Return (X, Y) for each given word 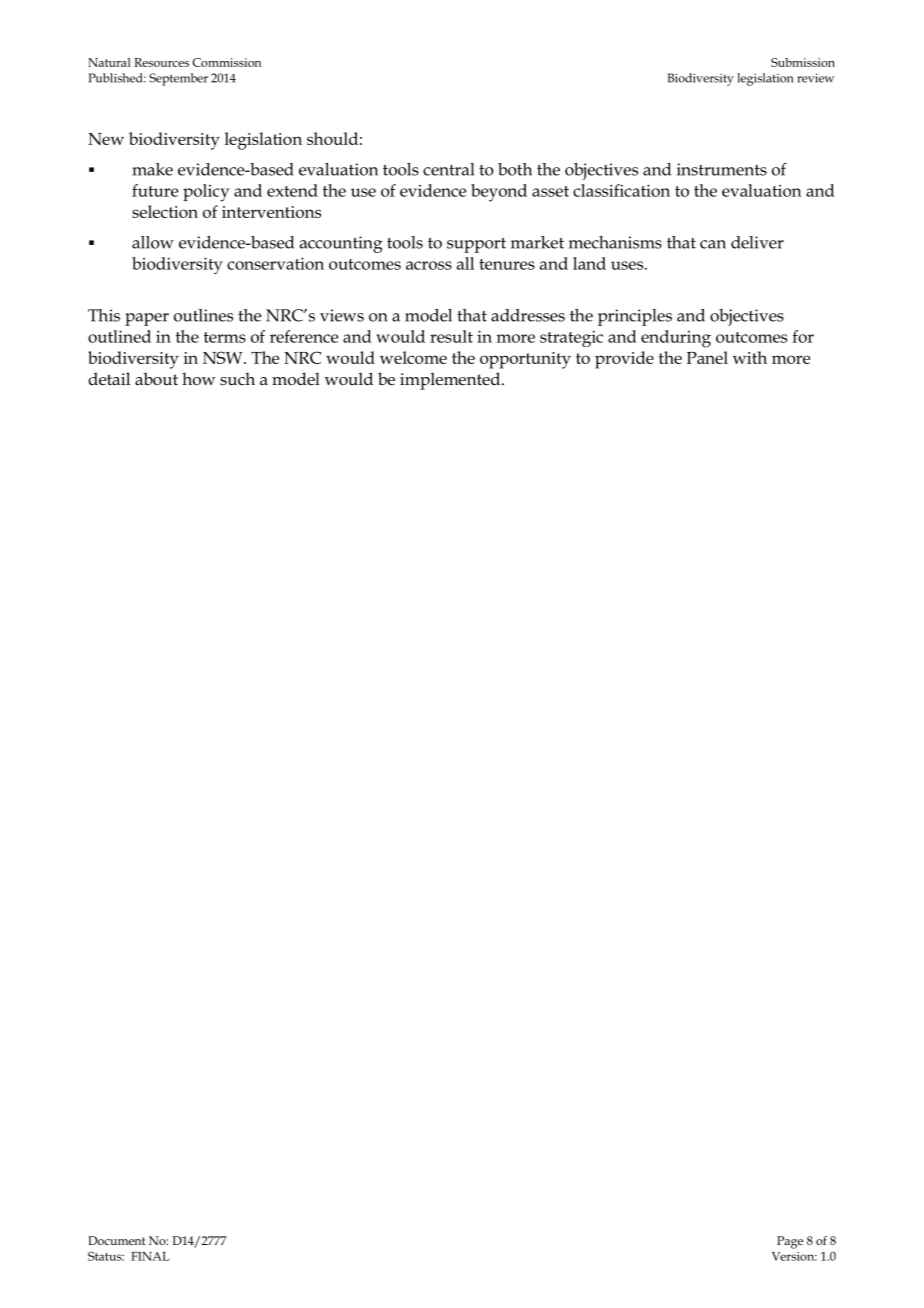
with (750, 357)
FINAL (150, 1256)
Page (790, 1242)
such (237, 379)
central (448, 169)
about (156, 379)
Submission (803, 62)
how (199, 379)
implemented (451, 381)
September (178, 79)
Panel (707, 357)
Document (116, 1240)
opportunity (525, 360)
